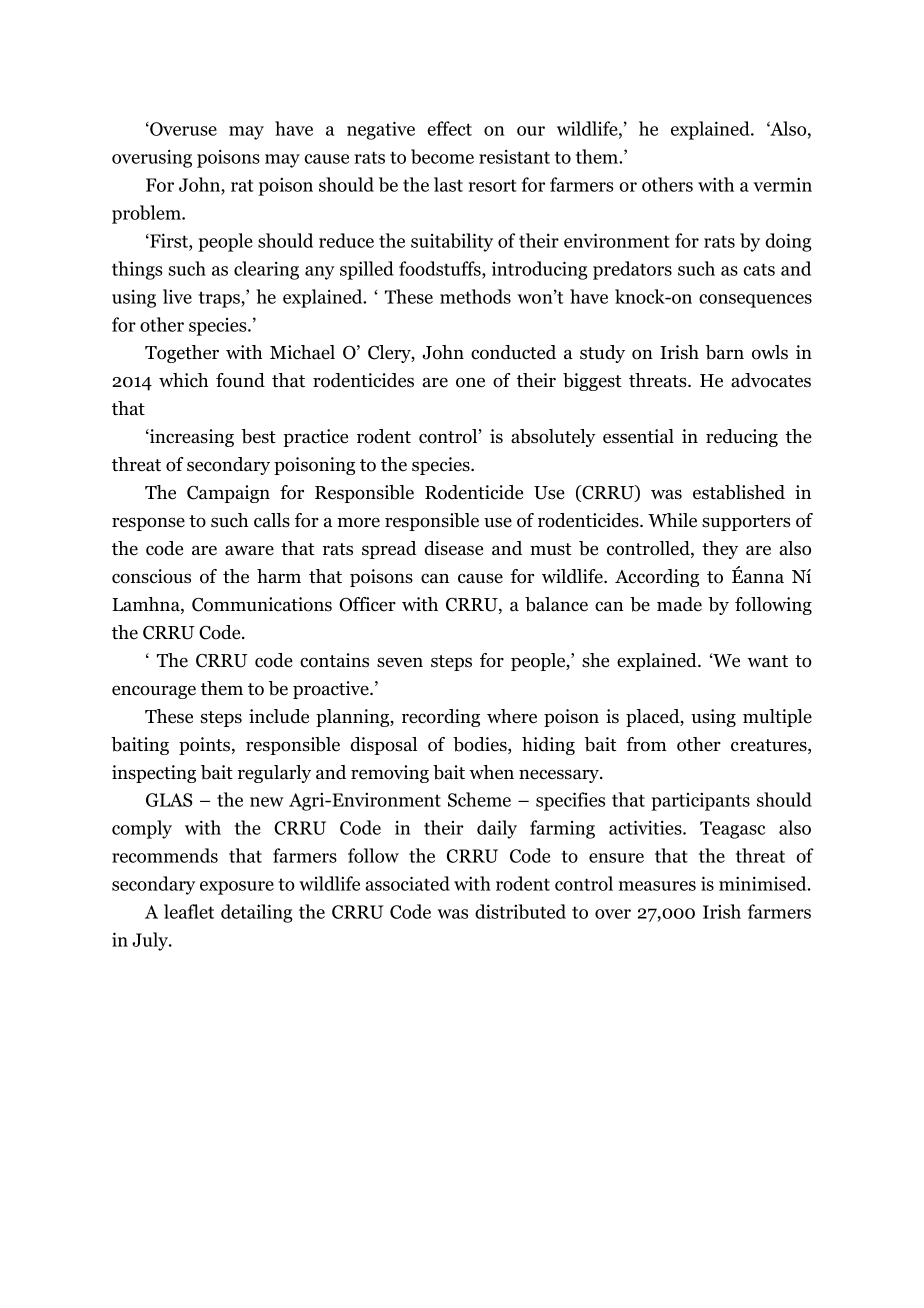  What do you see at coordinates (442, 156) in the screenshot?
I see `become` at bounding box center [442, 156].
